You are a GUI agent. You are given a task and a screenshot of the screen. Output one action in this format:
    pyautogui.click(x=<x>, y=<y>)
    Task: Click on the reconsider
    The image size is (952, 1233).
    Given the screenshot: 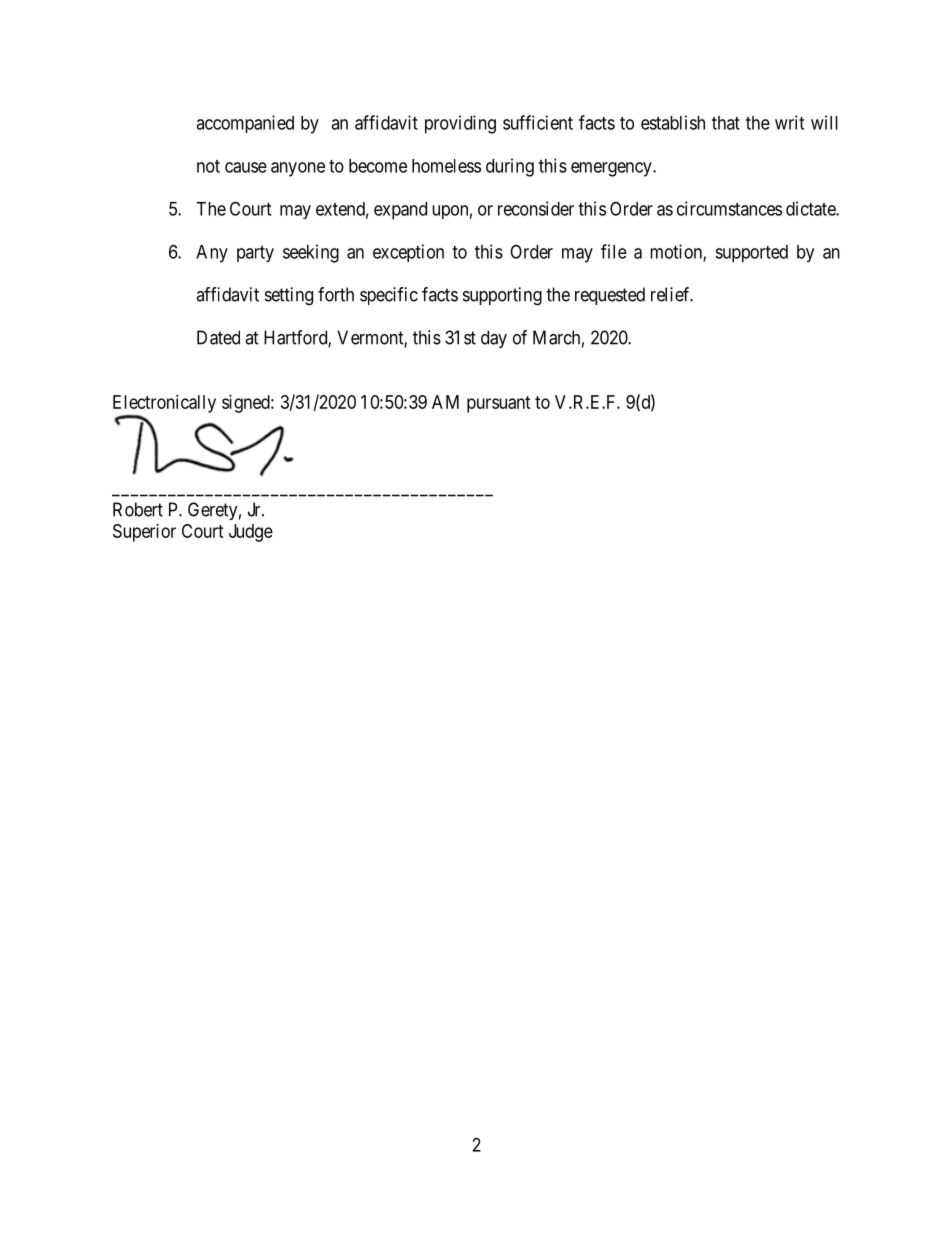 What is the action you would take?
    pyautogui.click(x=536, y=208)
